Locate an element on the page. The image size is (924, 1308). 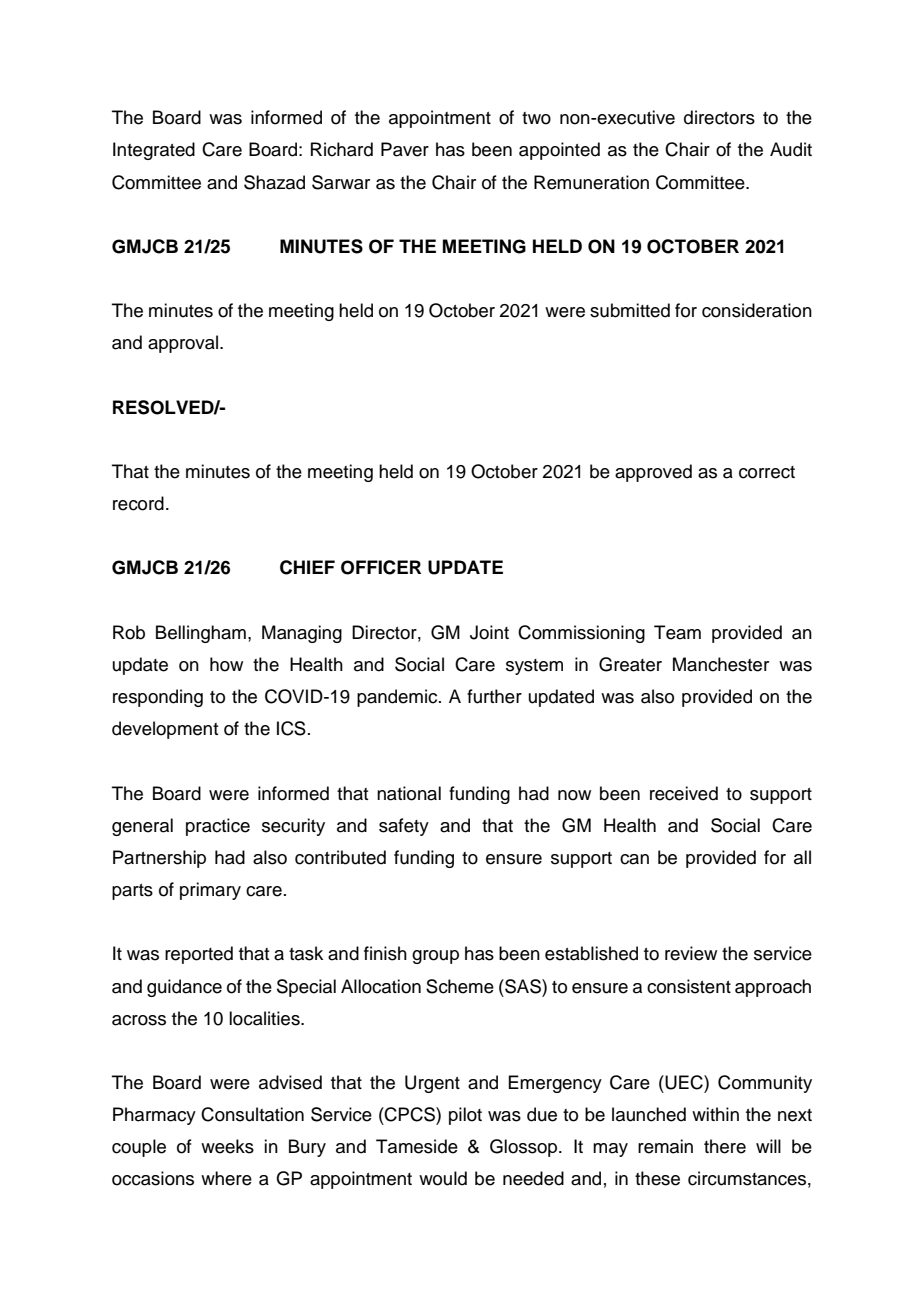
practice is located at coordinates (218, 827).
